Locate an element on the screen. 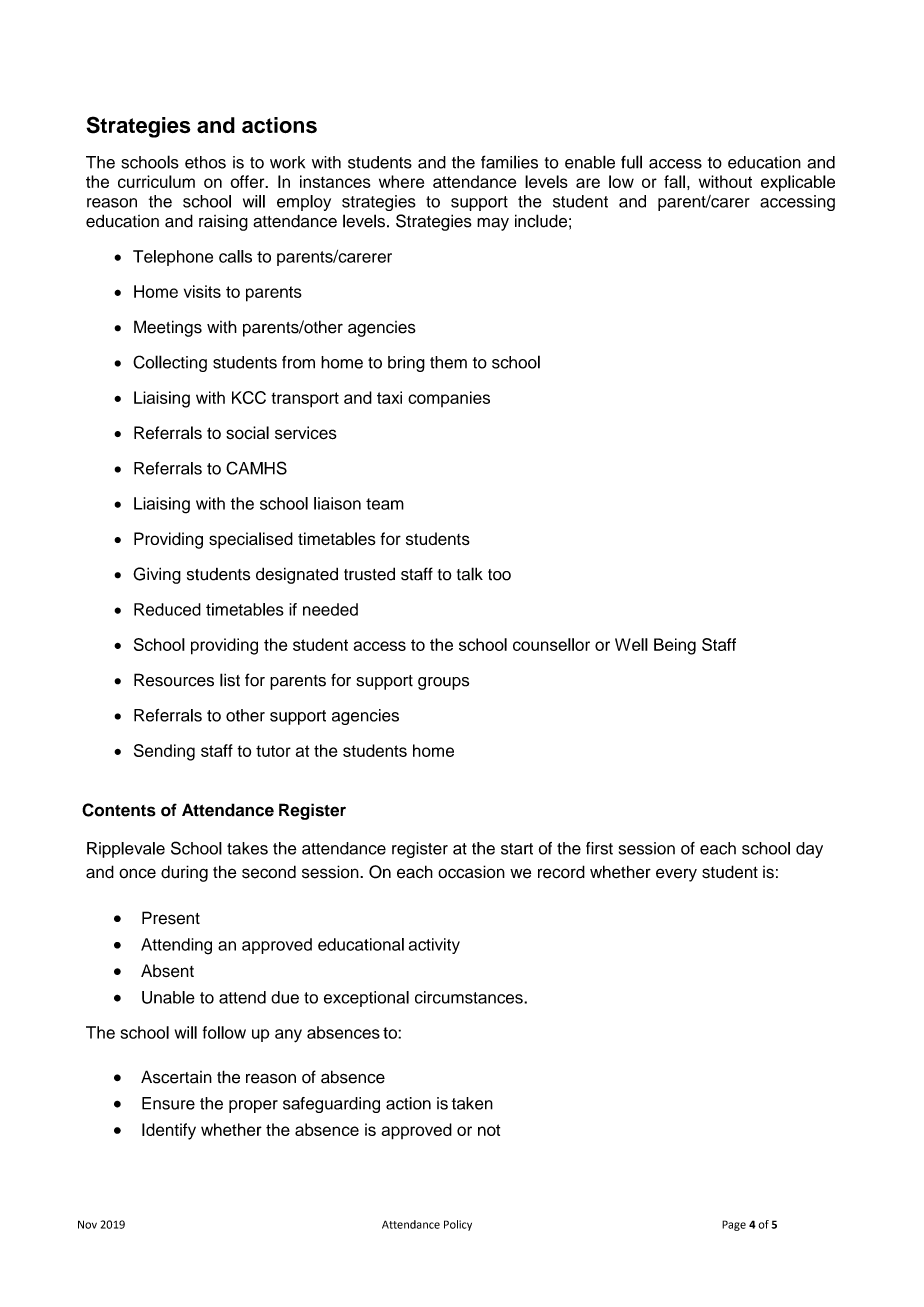  Policy is located at coordinates (458, 1225).
